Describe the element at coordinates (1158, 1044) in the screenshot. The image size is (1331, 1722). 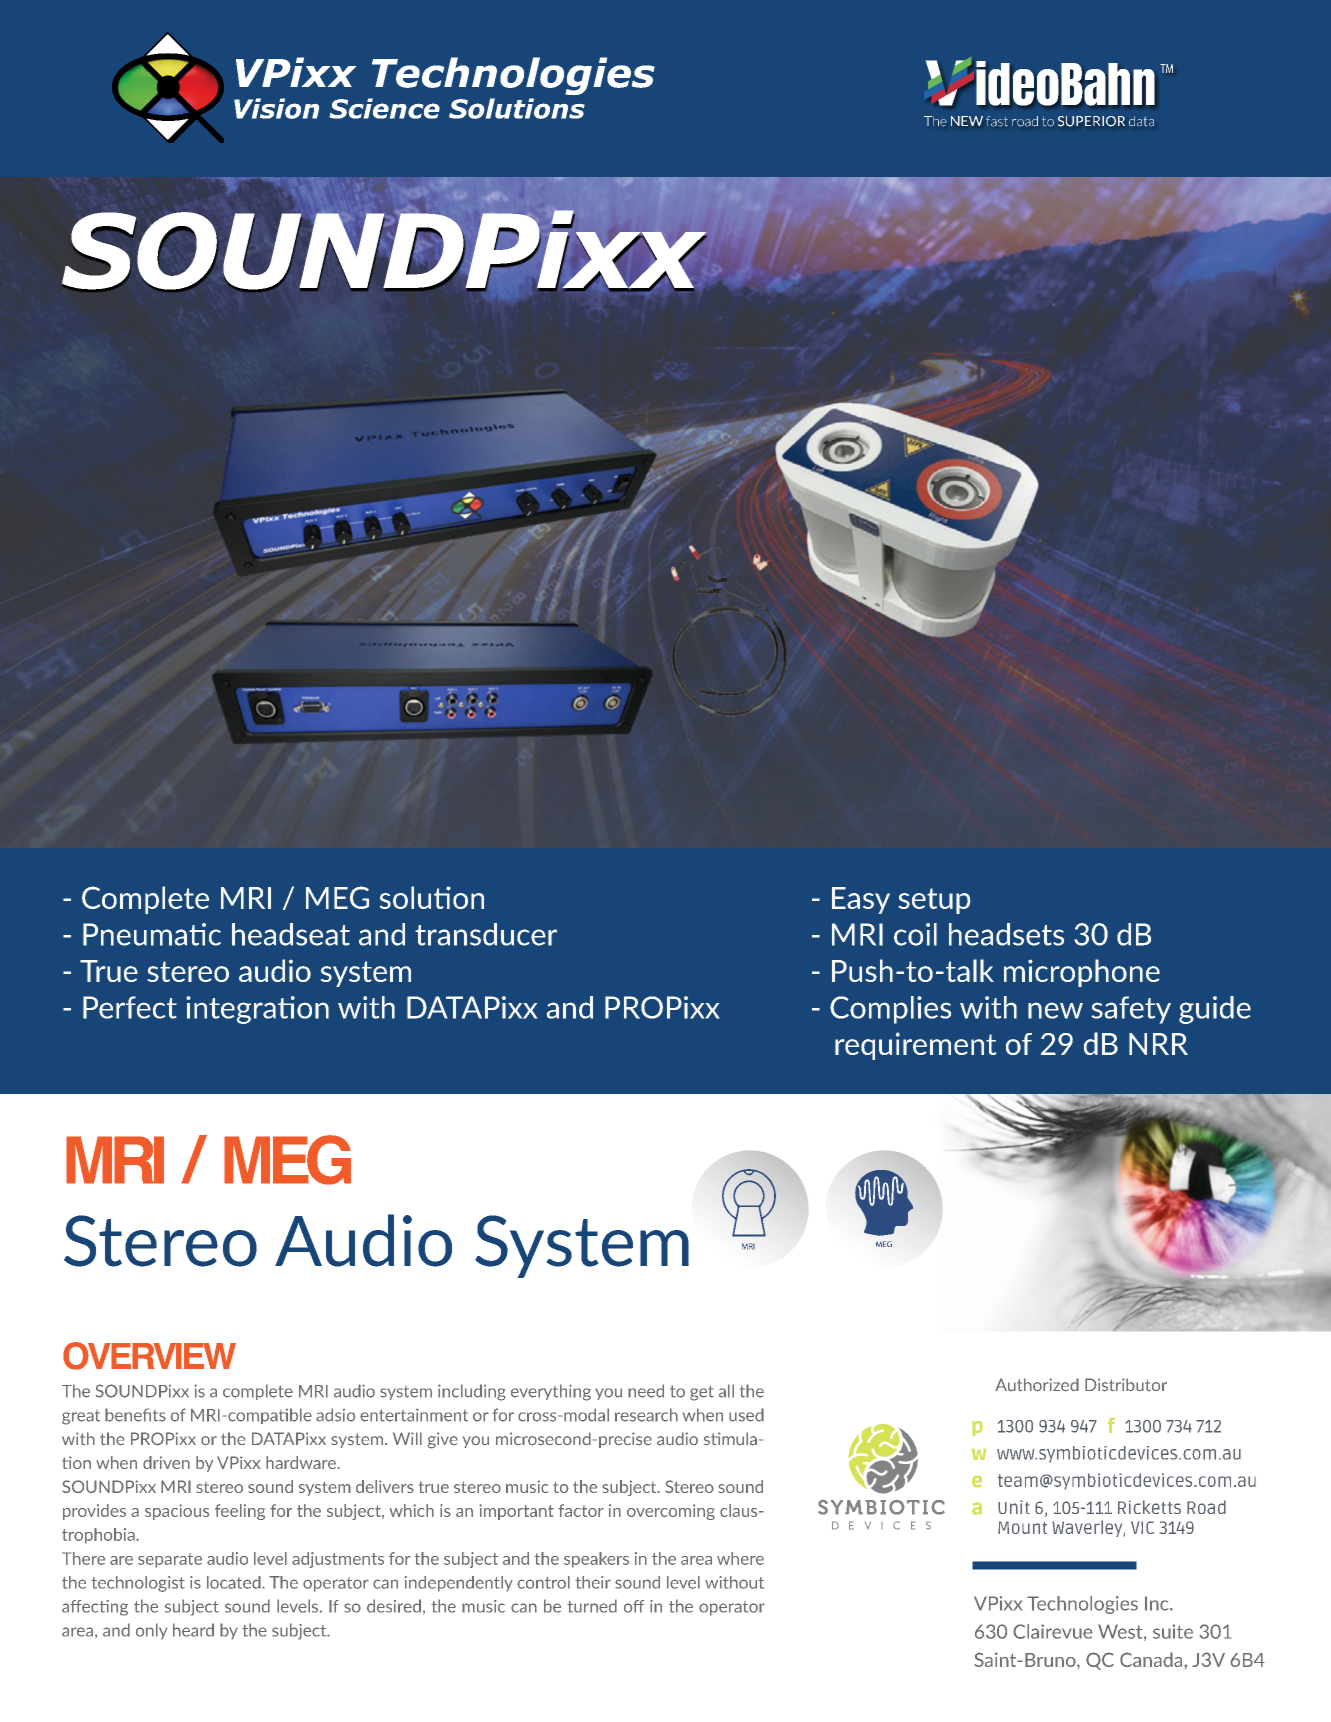
I see `NRR` at that location.
